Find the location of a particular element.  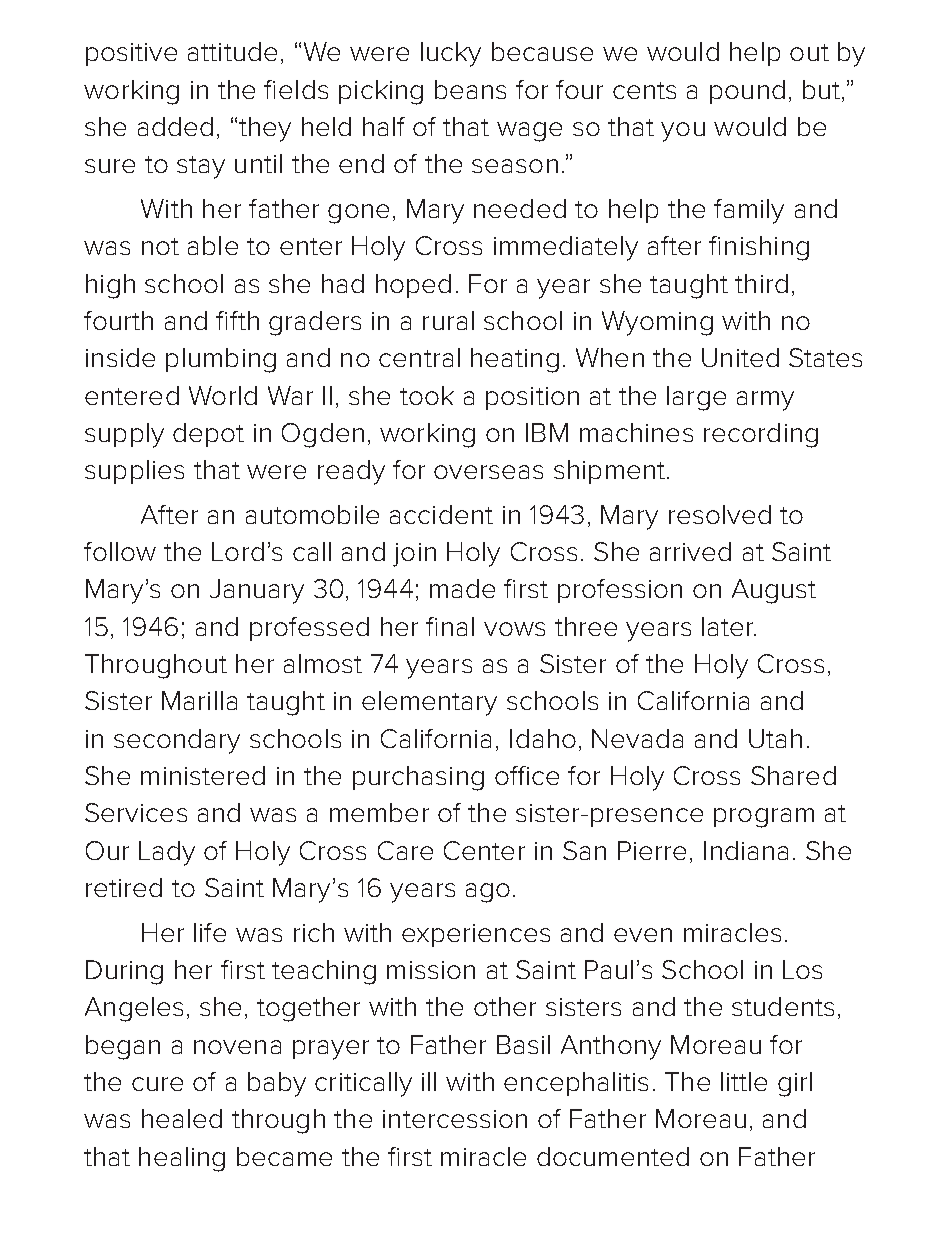

Indiana is located at coordinates (746, 850).
